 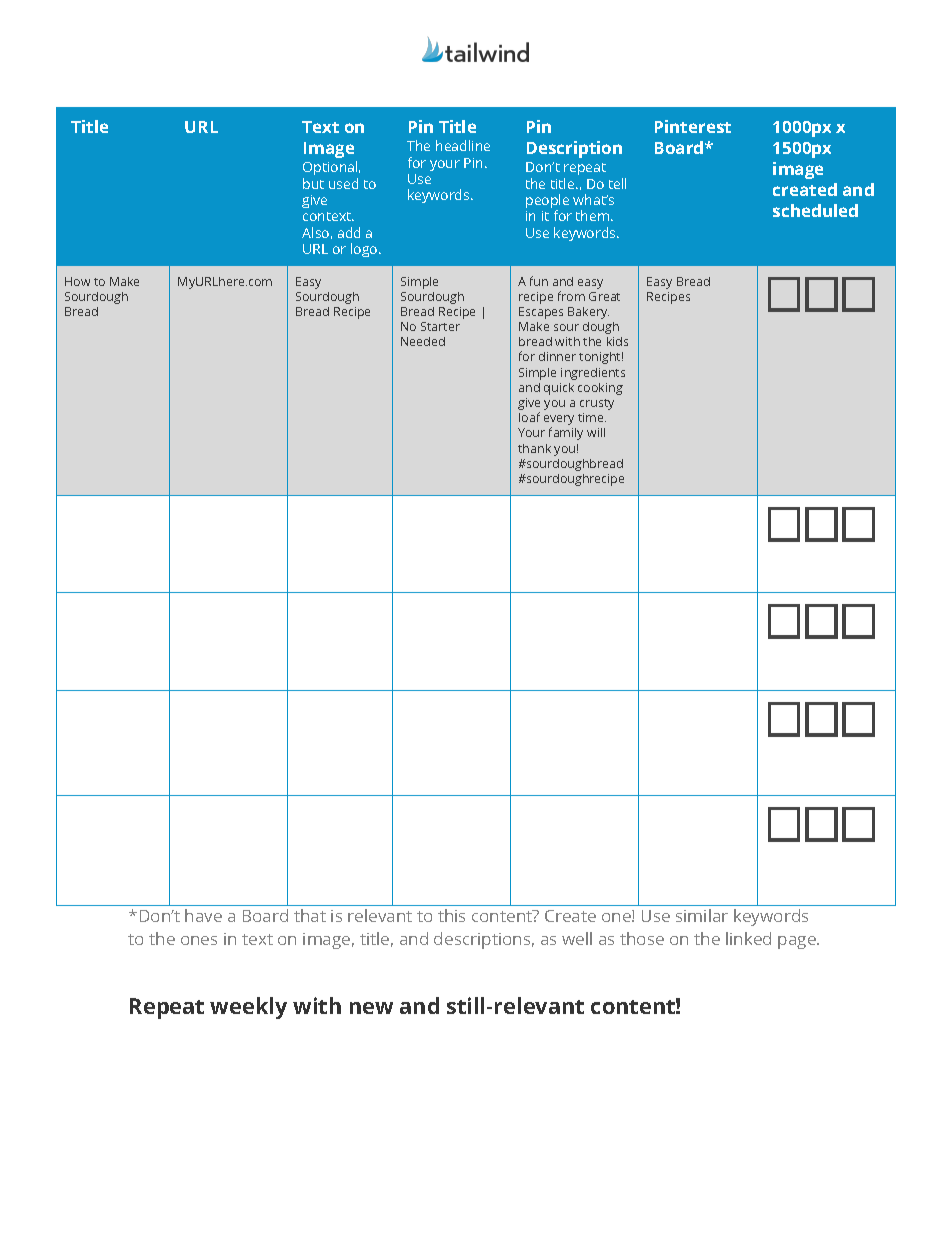 I want to click on Pinterest, so click(x=693, y=126).
